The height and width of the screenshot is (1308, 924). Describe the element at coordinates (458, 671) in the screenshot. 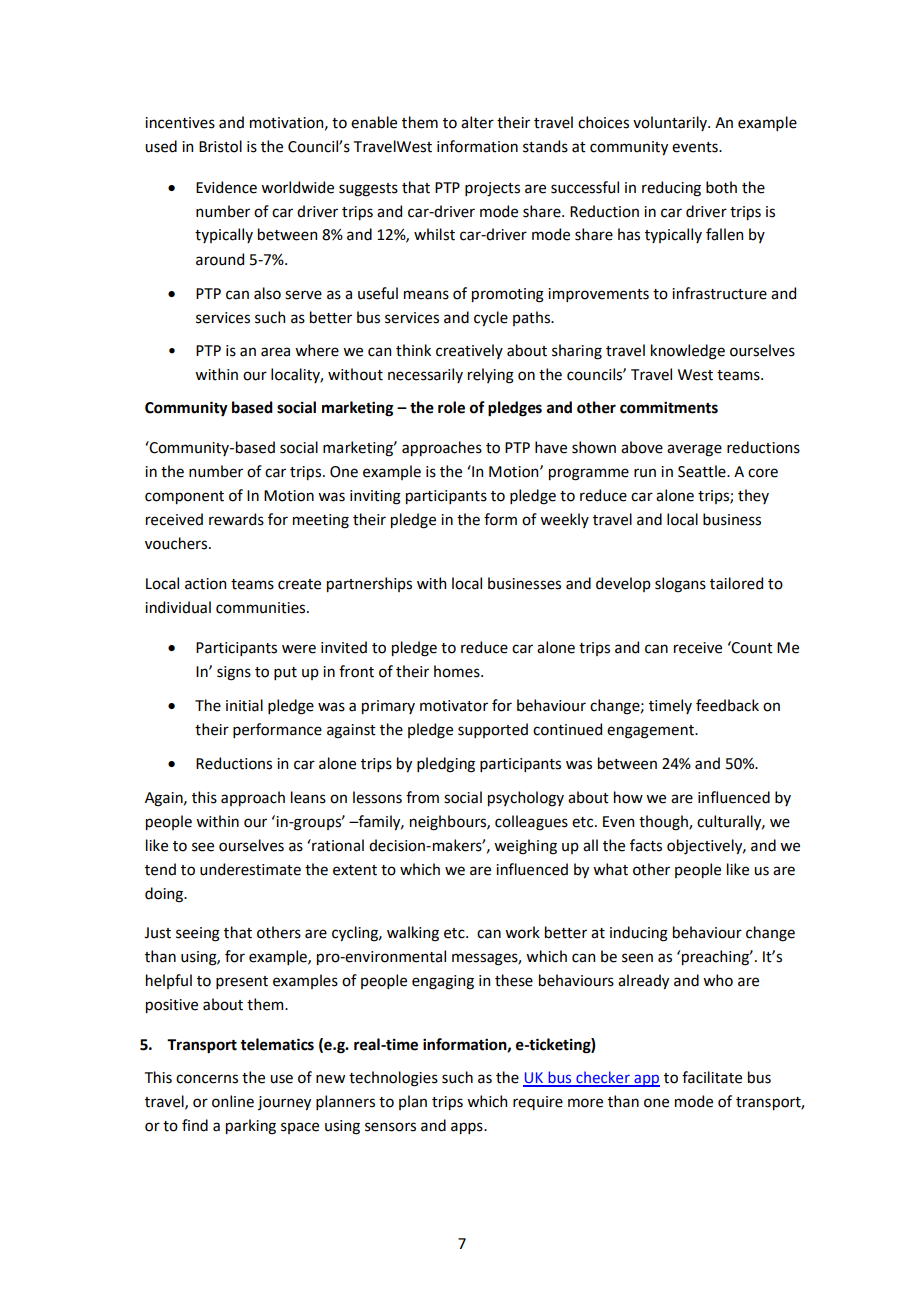

I see `homes` at that location.
